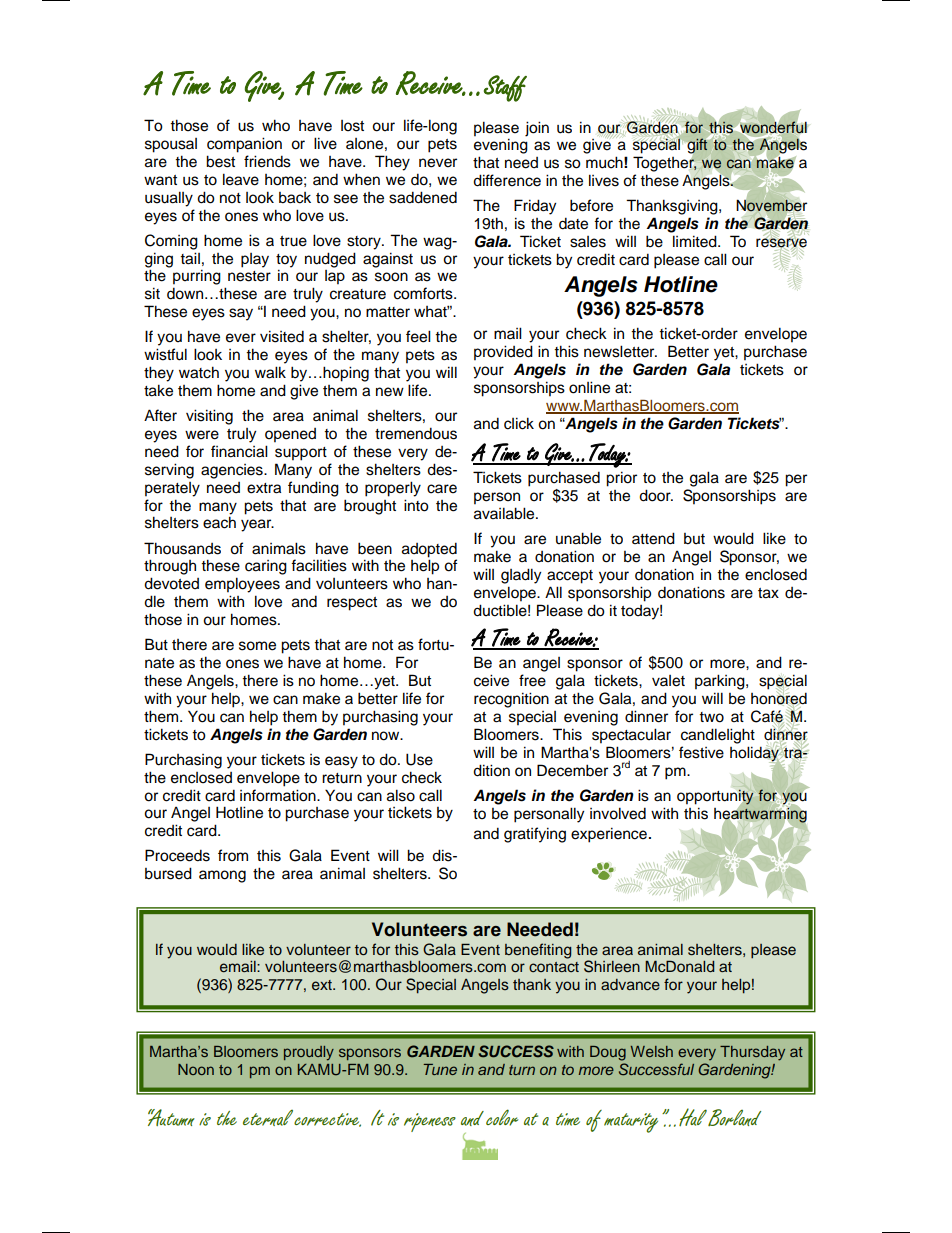 This screenshot has width=952, height=1233. Describe the element at coordinates (620, 351) in the screenshot. I see `newsletter` at that location.
